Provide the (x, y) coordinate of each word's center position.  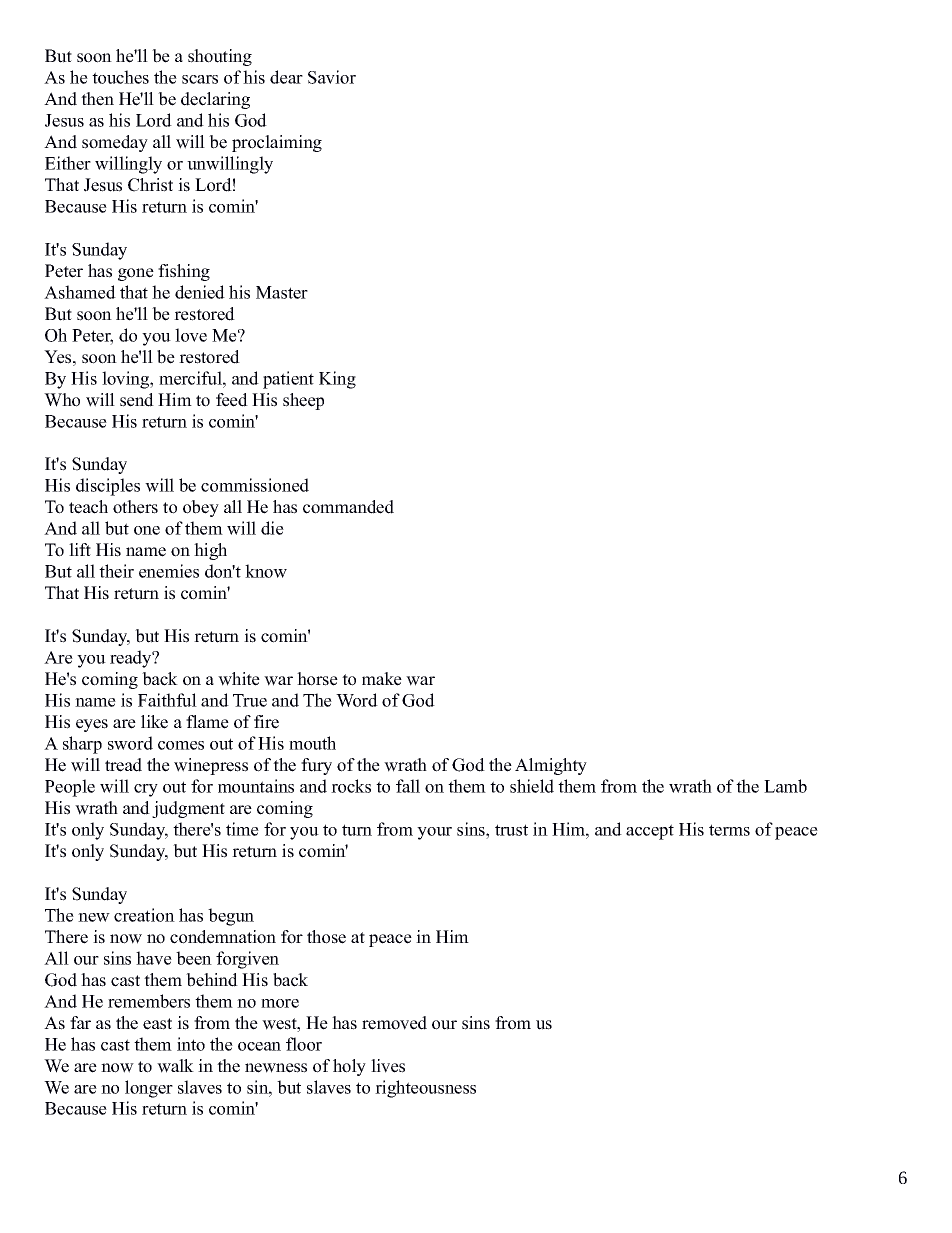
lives (388, 1066)
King (337, 380)
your (434, 833)
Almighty (551, 766)
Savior (332, 77)
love (191, 335)
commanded (348, 507)
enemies (169, 571)
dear (286, 77)
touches (120, 77)
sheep (303, 401)
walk (175, 1066)
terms (729, 830)
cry (146, 790)
